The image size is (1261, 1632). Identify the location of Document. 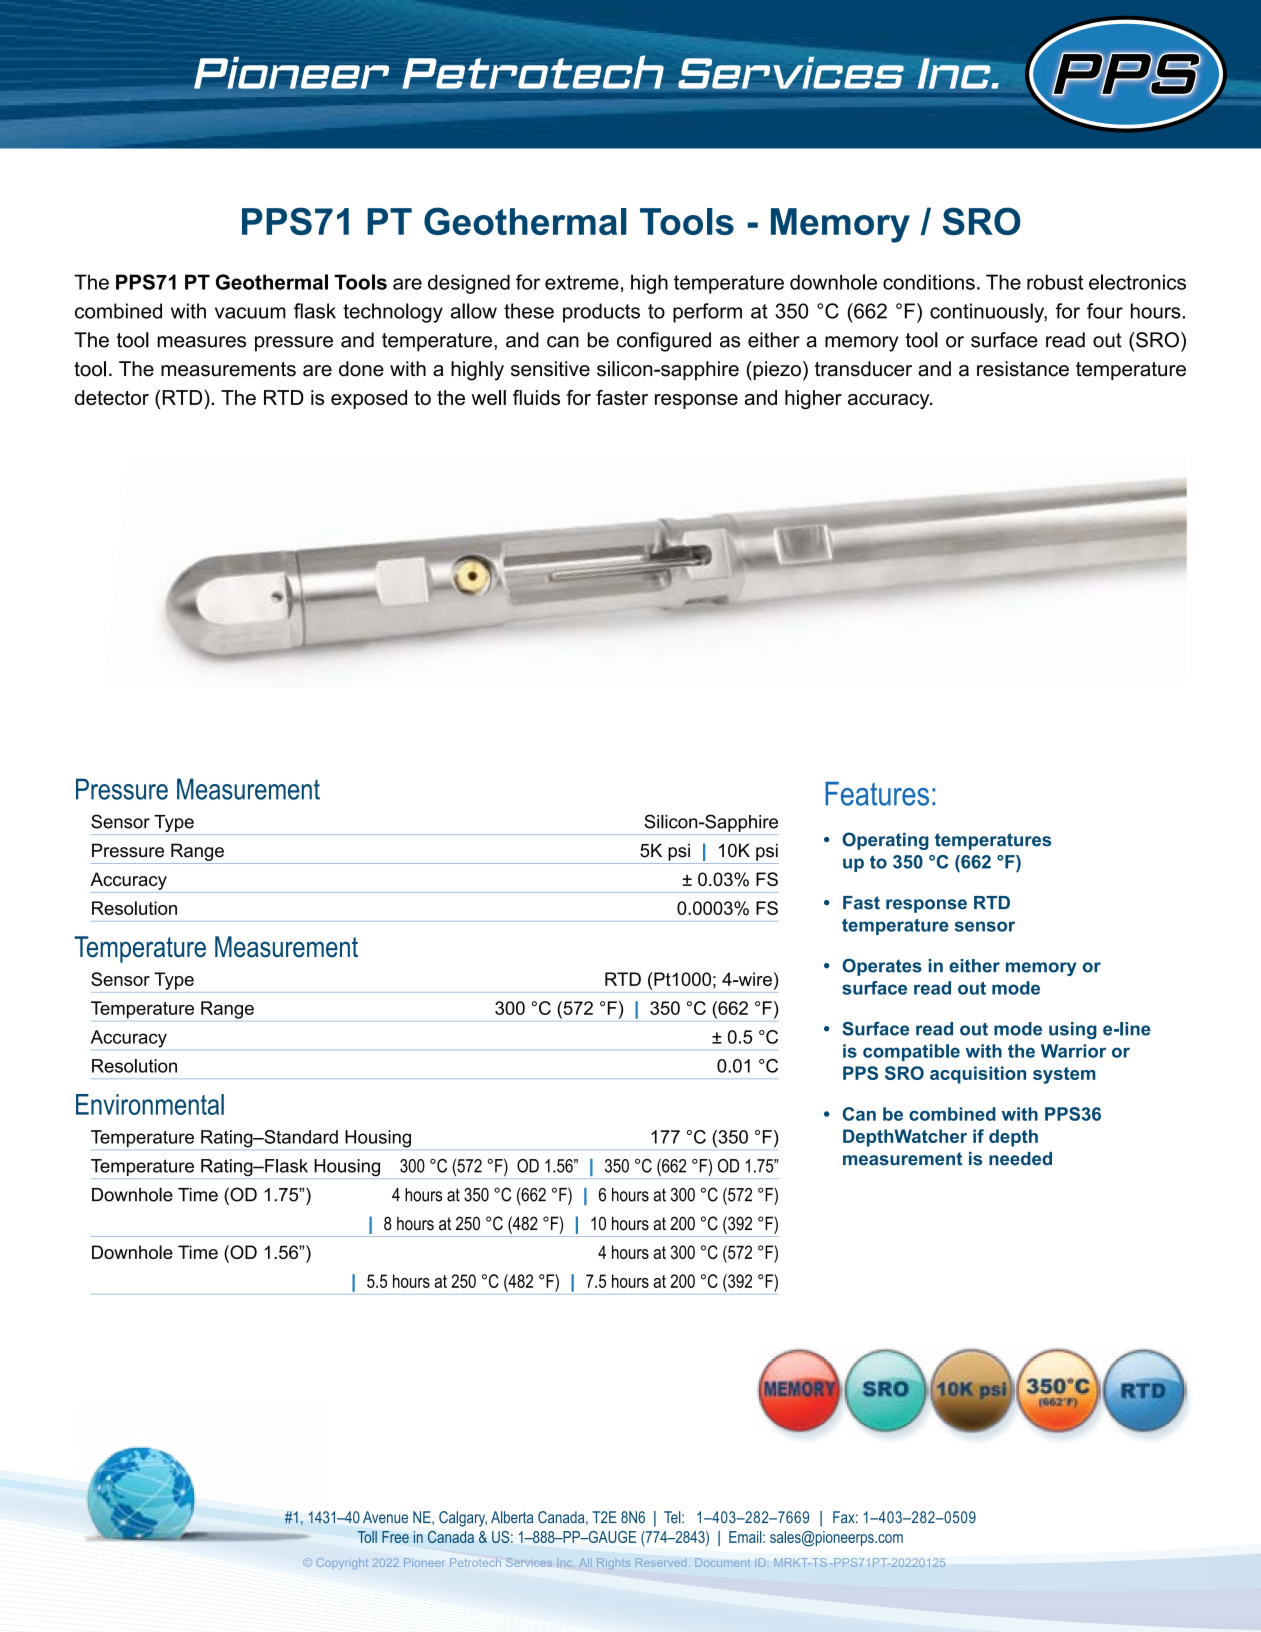
(722, 1562).
